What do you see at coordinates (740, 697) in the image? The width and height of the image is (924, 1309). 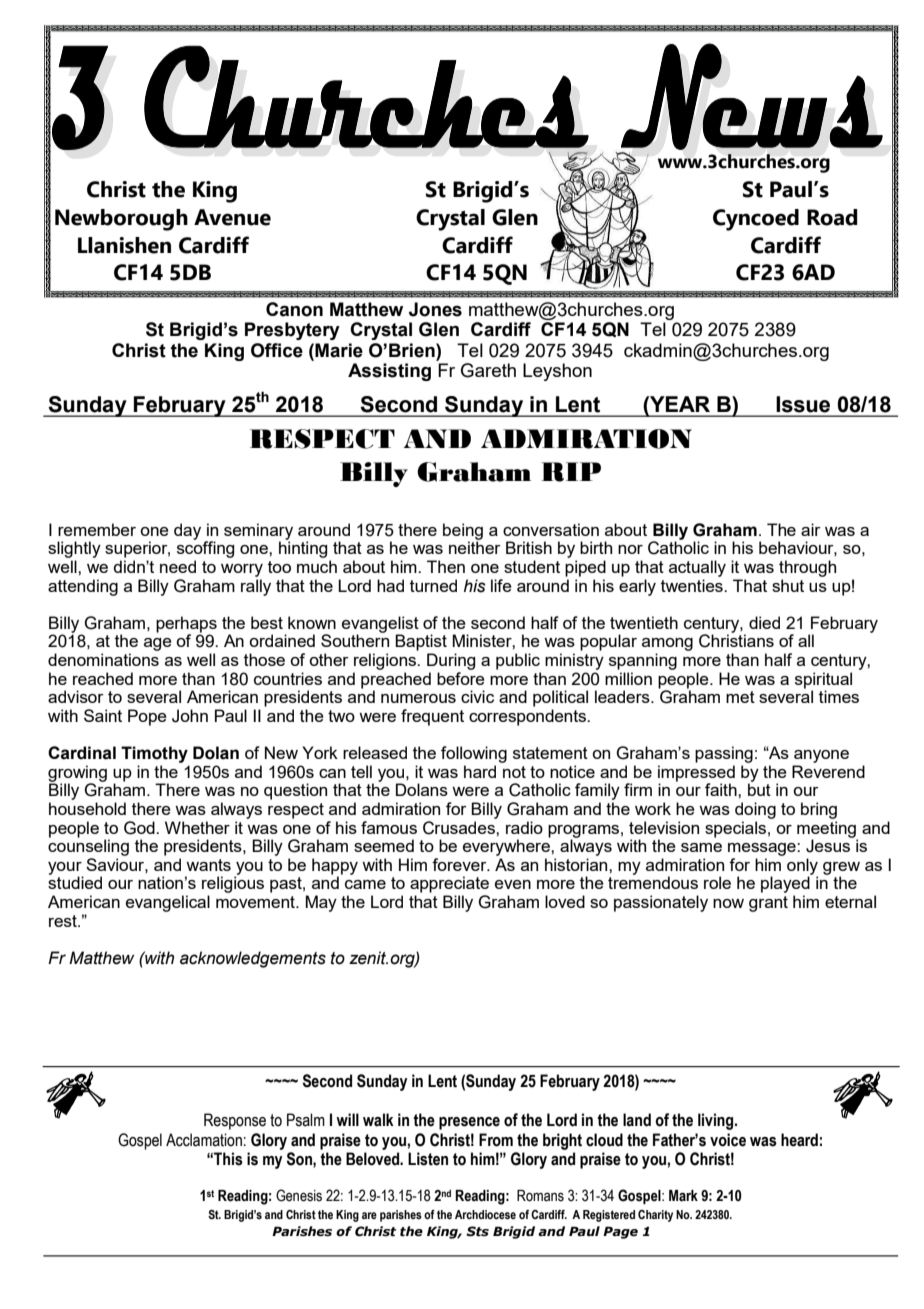 I see `met` at bounding box center [740, 697].
